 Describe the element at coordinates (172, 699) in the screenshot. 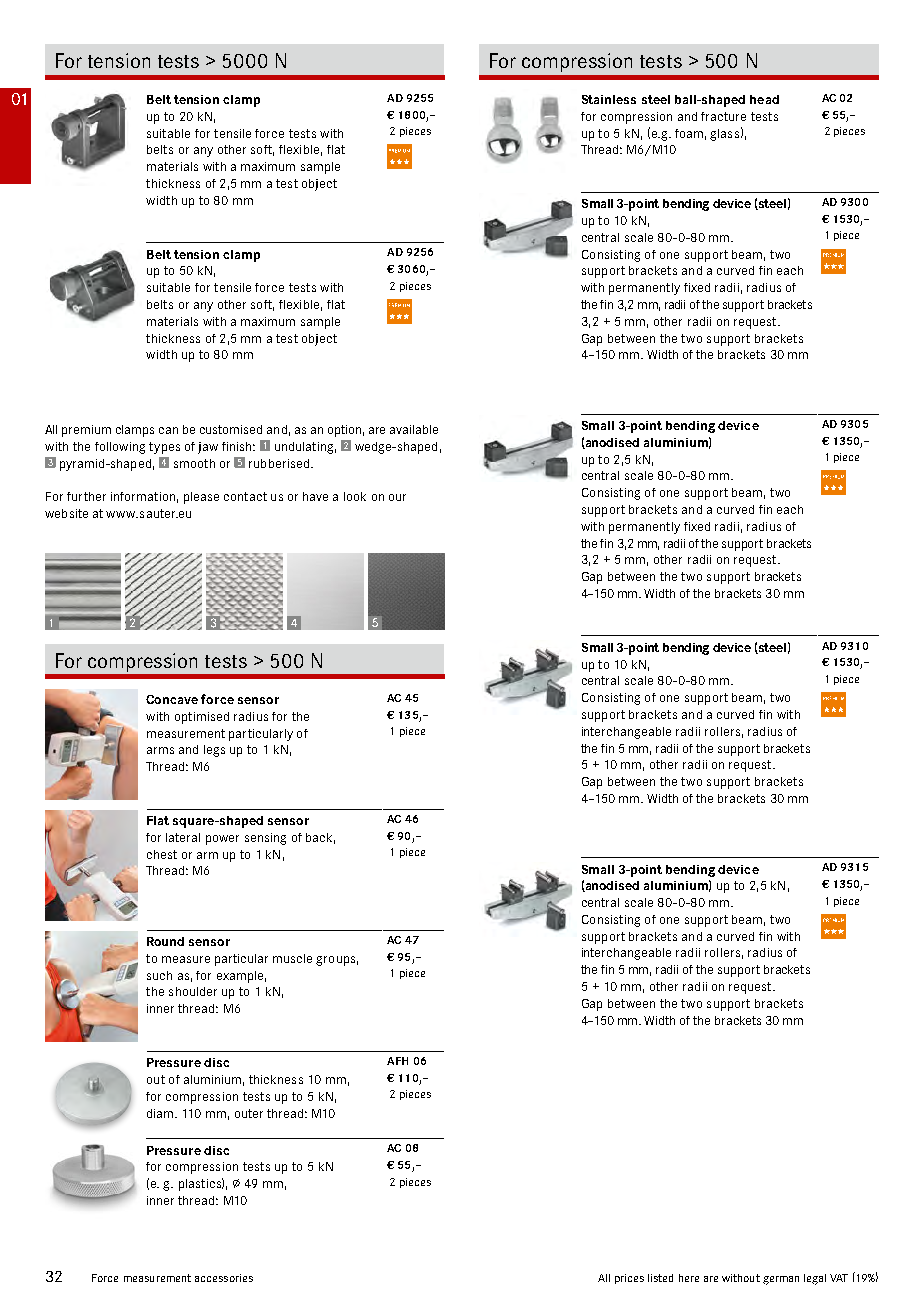

I see `Concave` at that location.
